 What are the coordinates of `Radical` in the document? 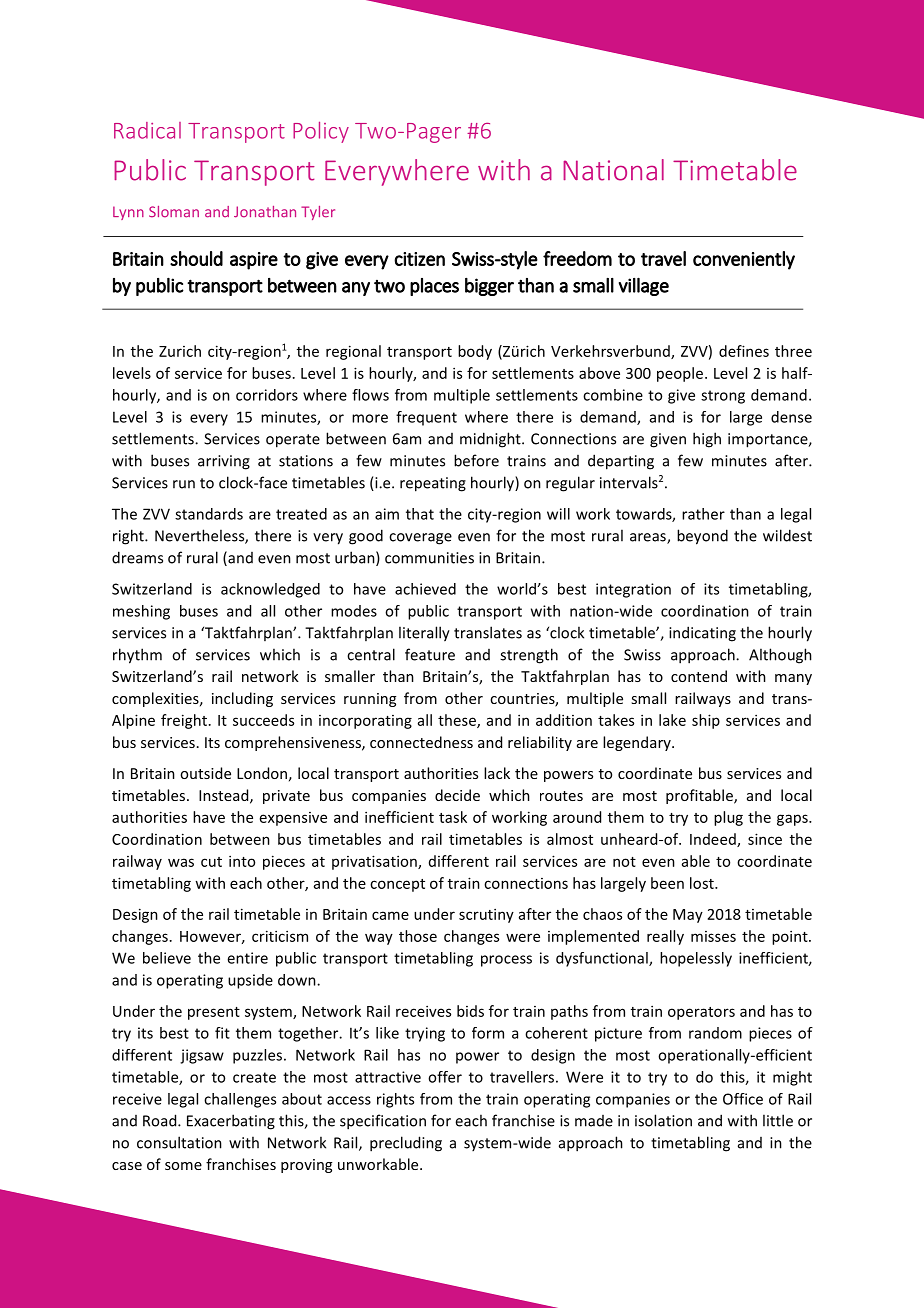 It's located at (147, 130).
